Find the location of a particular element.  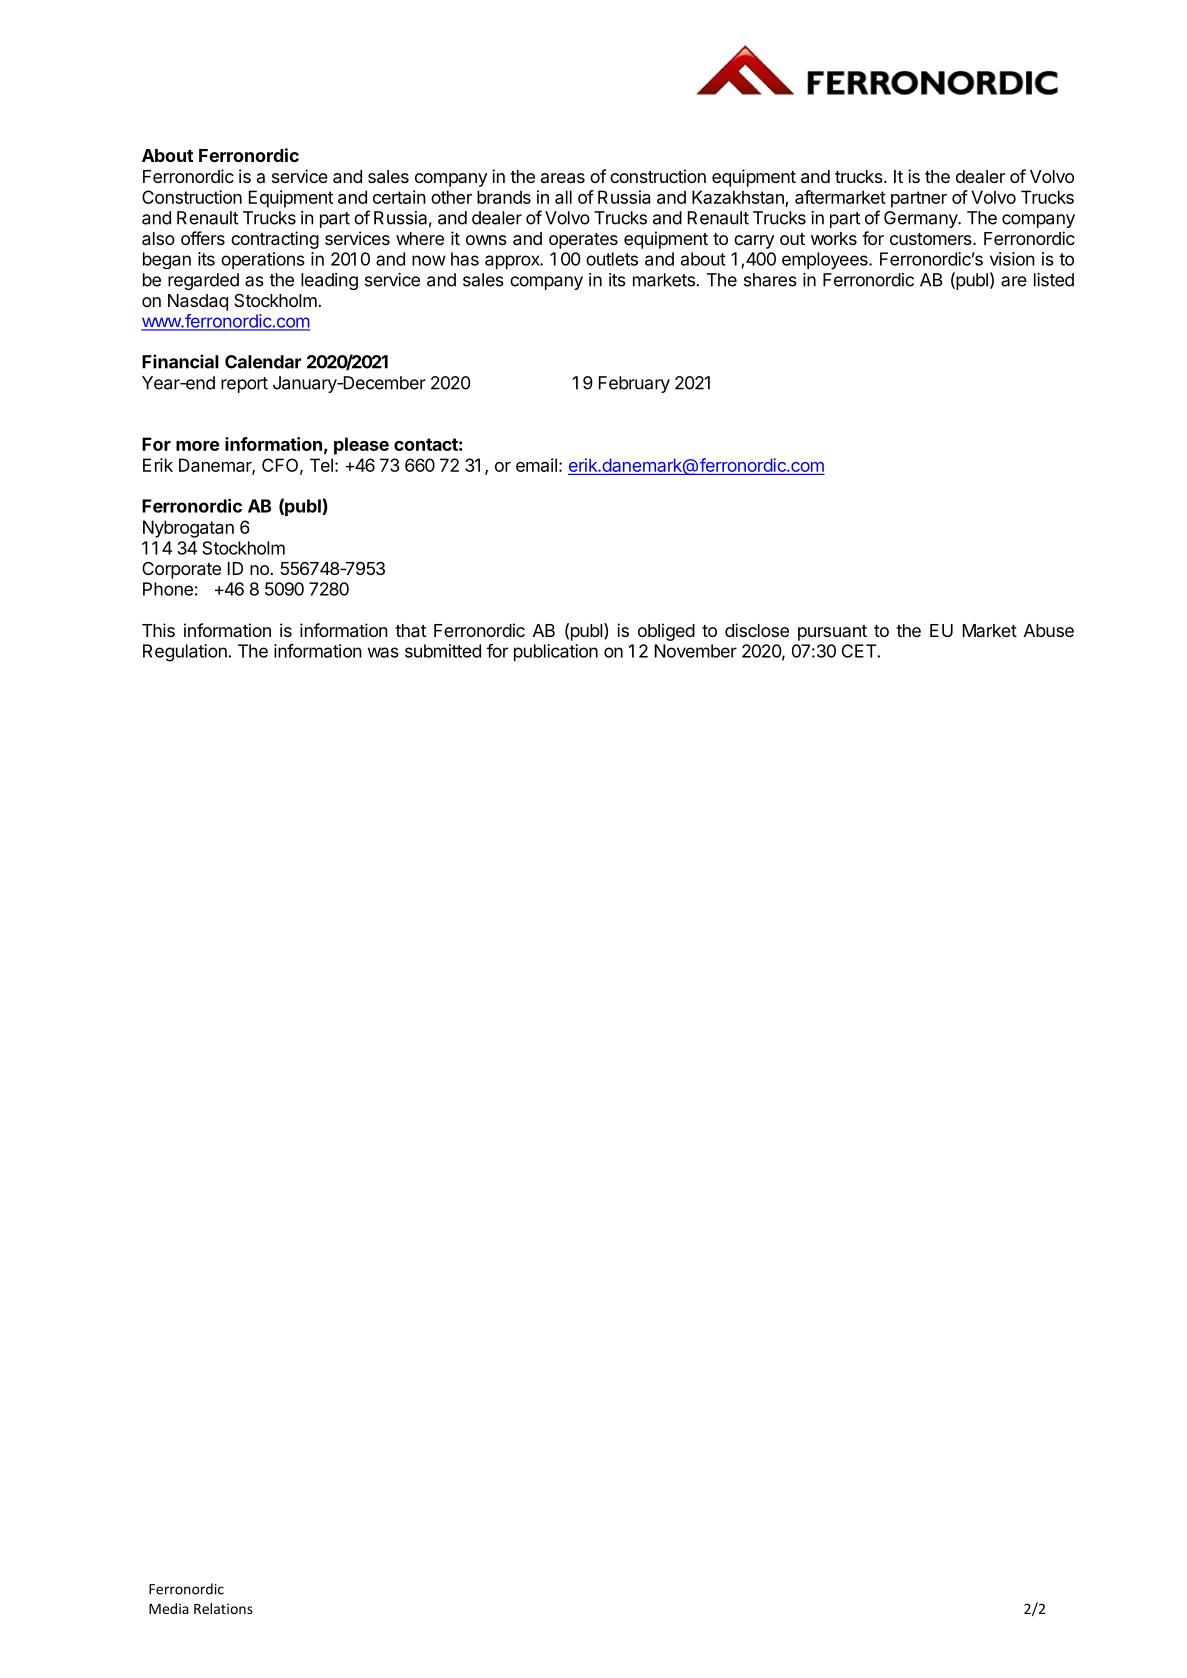

was is located at coordinates (383, 652).
